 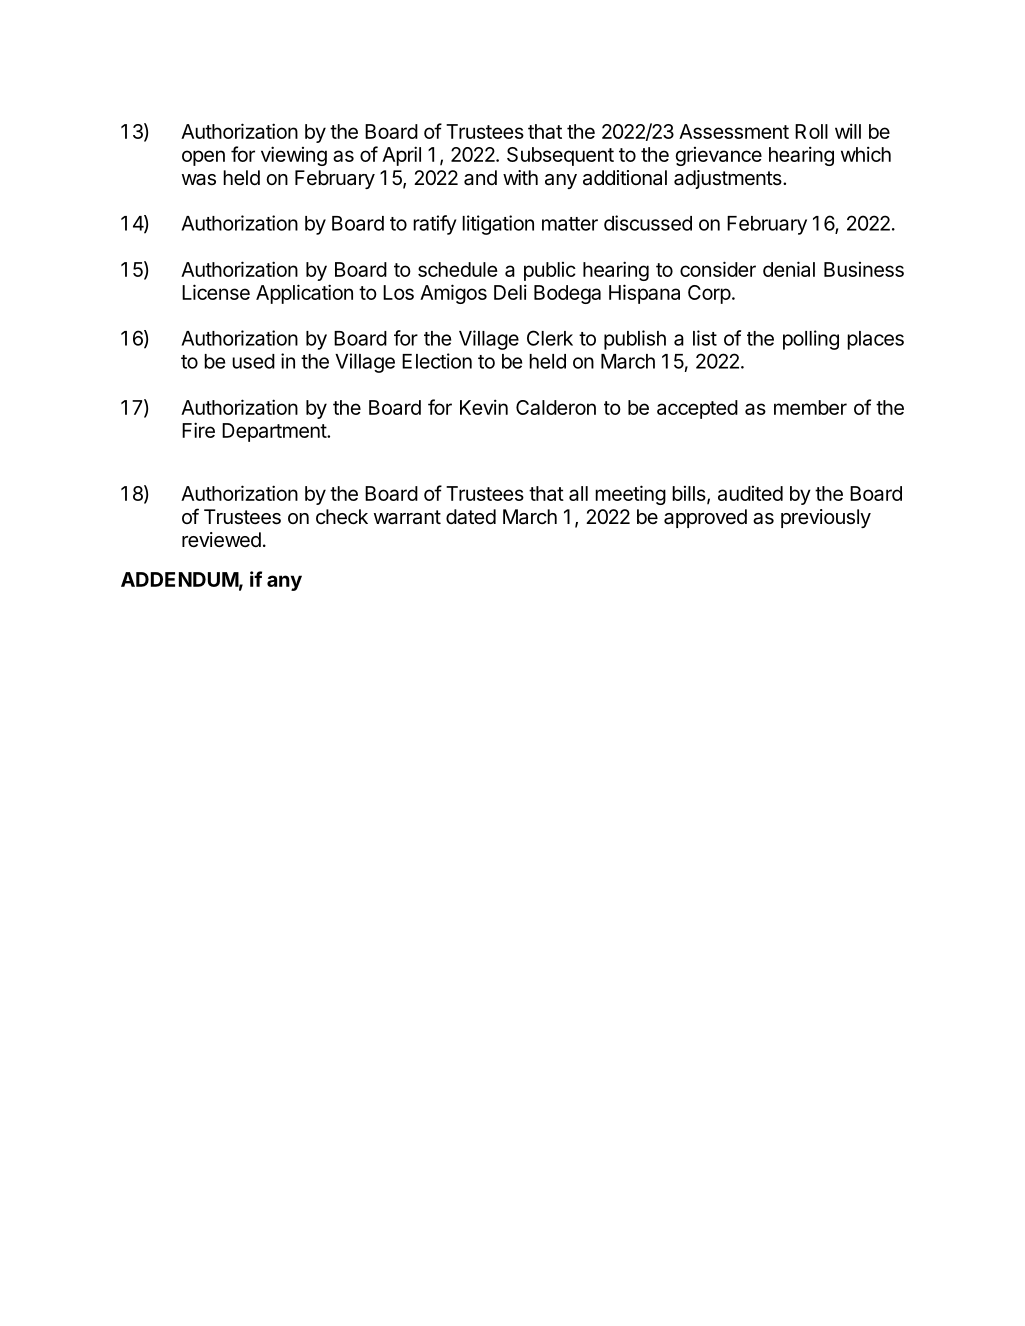 What do you see at coordinates (253, 361) in the document?
I see `used` at bounding box center [253, 361].
